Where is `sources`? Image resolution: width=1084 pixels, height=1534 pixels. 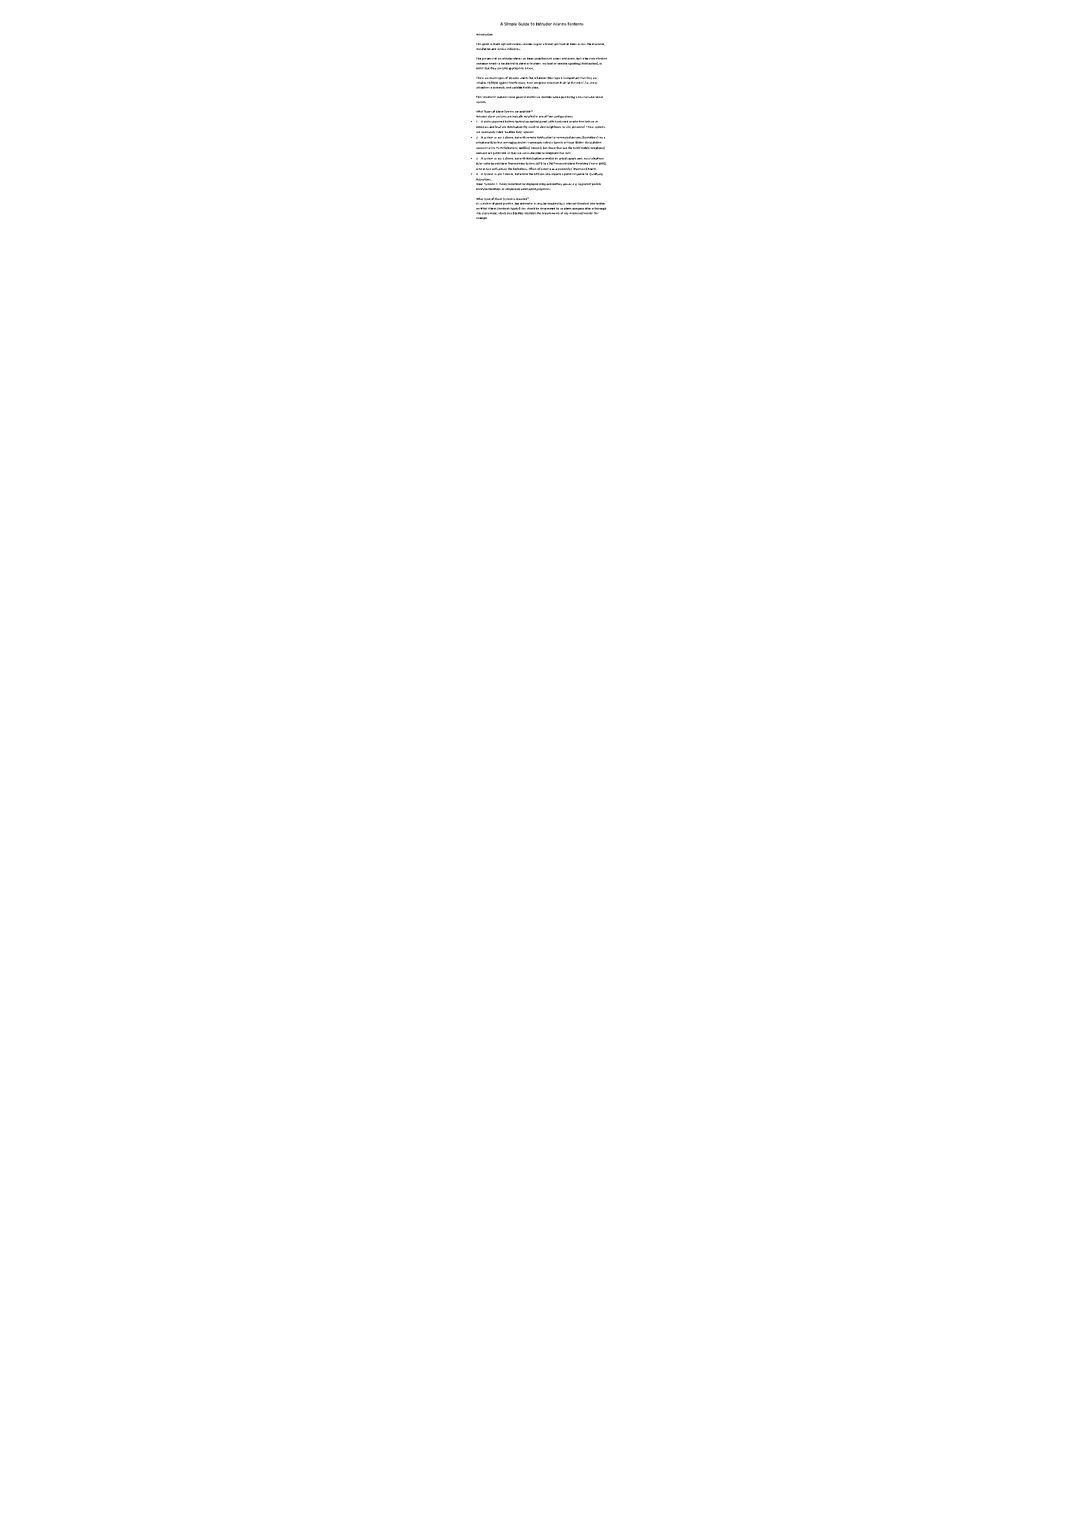 sources is located at coordinates (527, 44).
